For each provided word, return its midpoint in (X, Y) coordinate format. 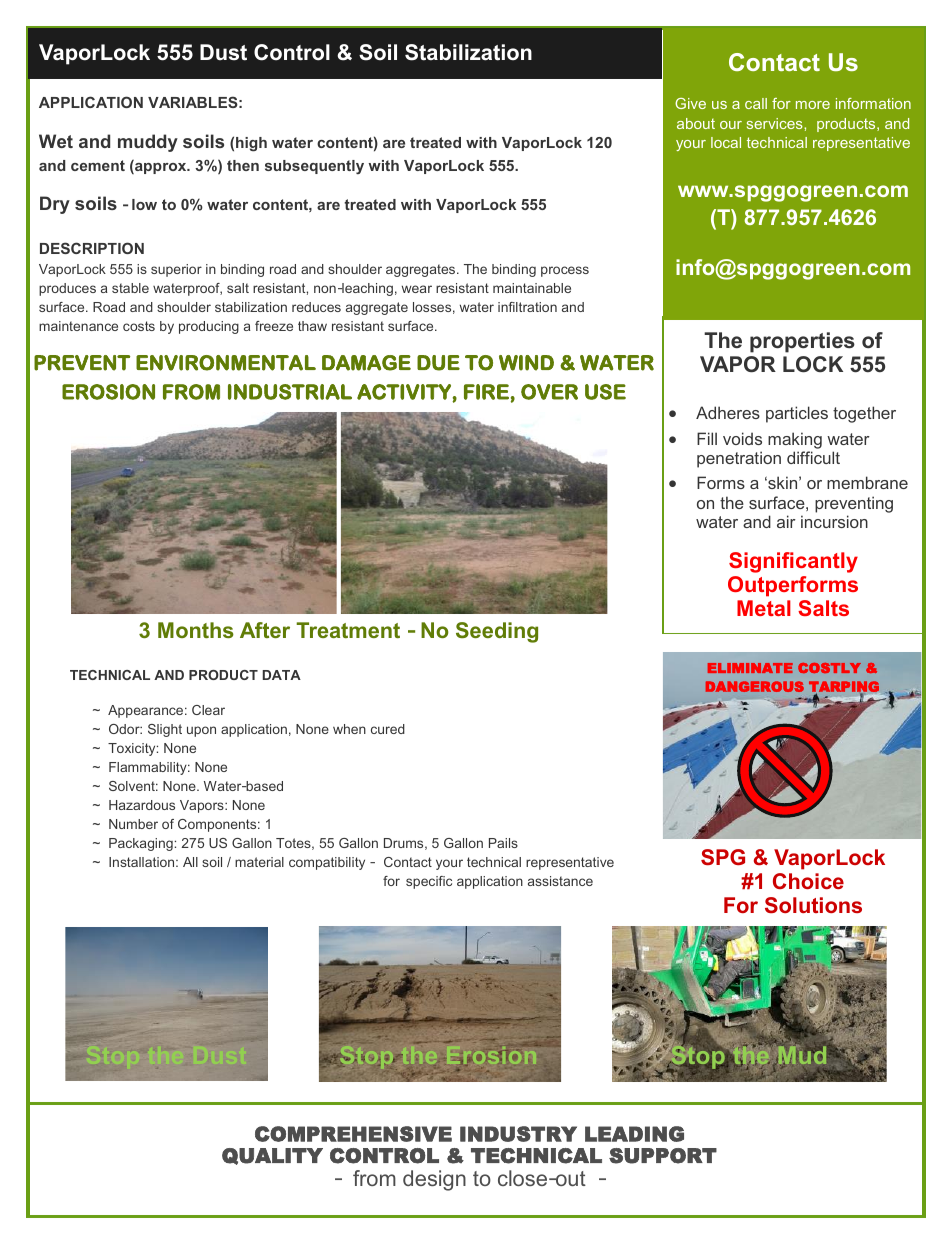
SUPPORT (663, 1156)
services (776, 123)
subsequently (314, 167)
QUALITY (272, 1156)
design (434, 1180)
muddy (148, 143)
